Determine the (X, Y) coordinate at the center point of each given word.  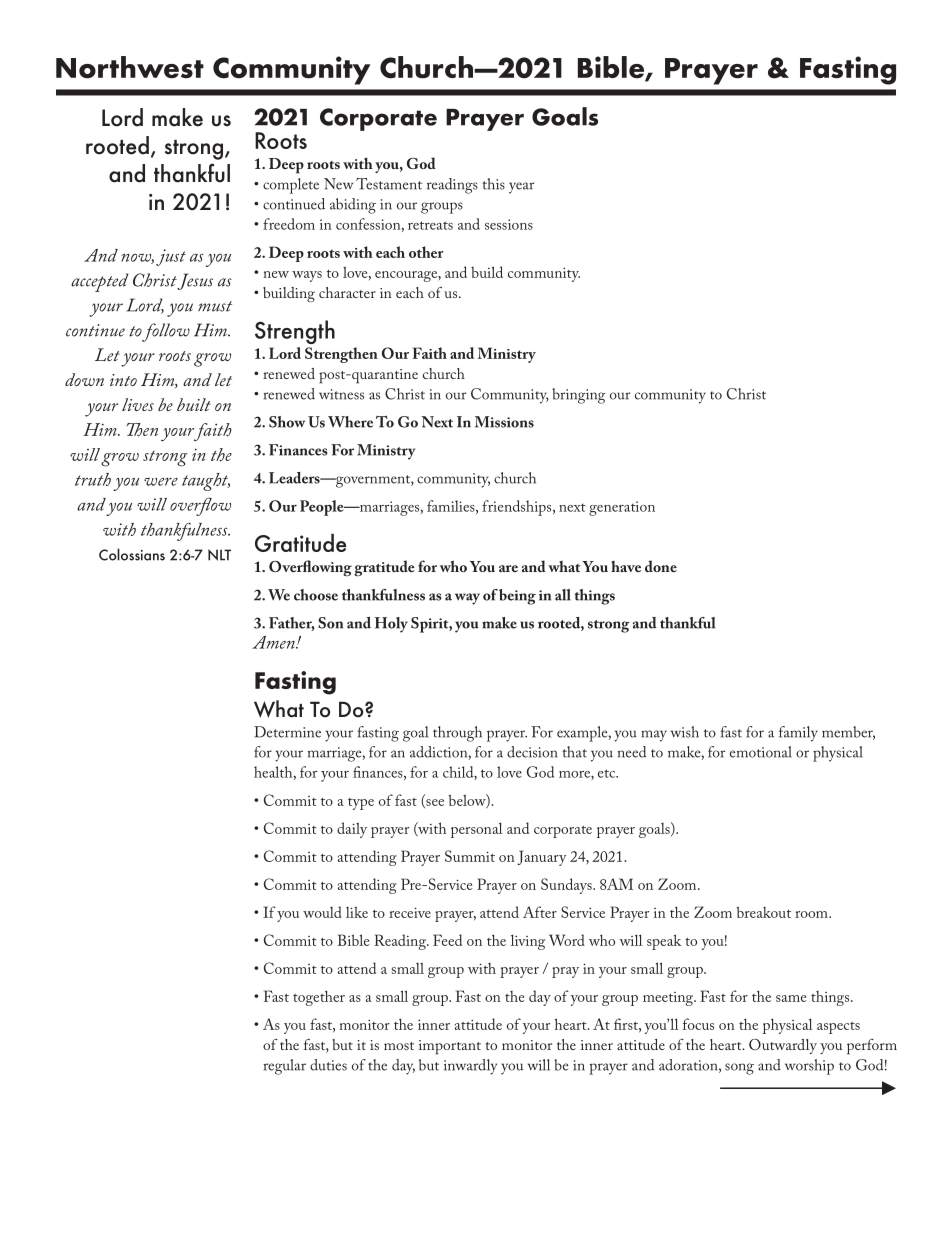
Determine (287, 732)
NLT (219, 555)
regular (285, 1067)
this (493, 184)
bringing (578, 396)
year (521, 188)
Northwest (130, 67)
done (661, 566)
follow (165, 332)
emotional (761, 752)
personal (476, 830)
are (508, 568)
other (426, 252)
